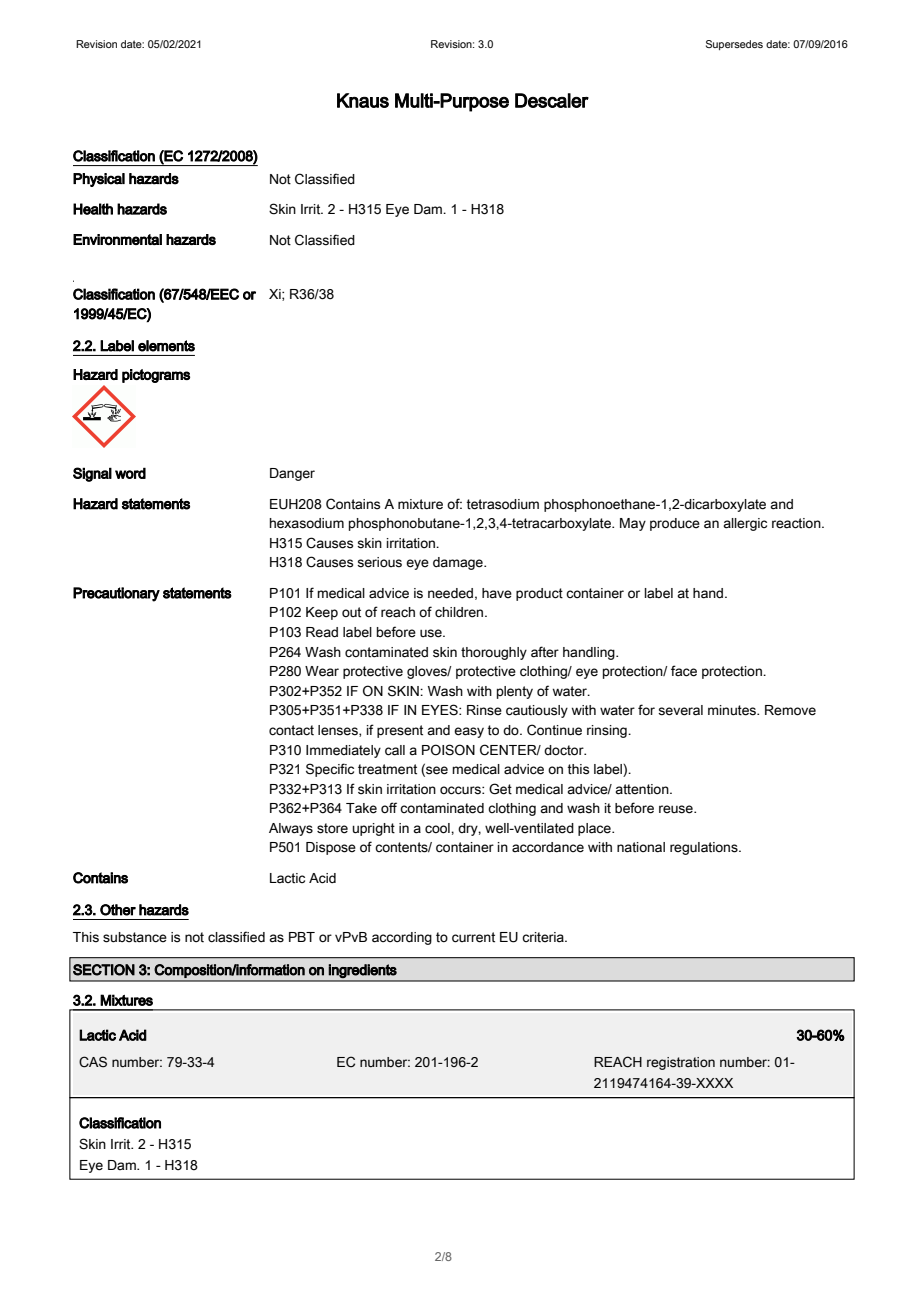 The width and height of the page is (924, 1308). Describe the element at coordinates (684, 671) in the page. I see `face` at that location.
